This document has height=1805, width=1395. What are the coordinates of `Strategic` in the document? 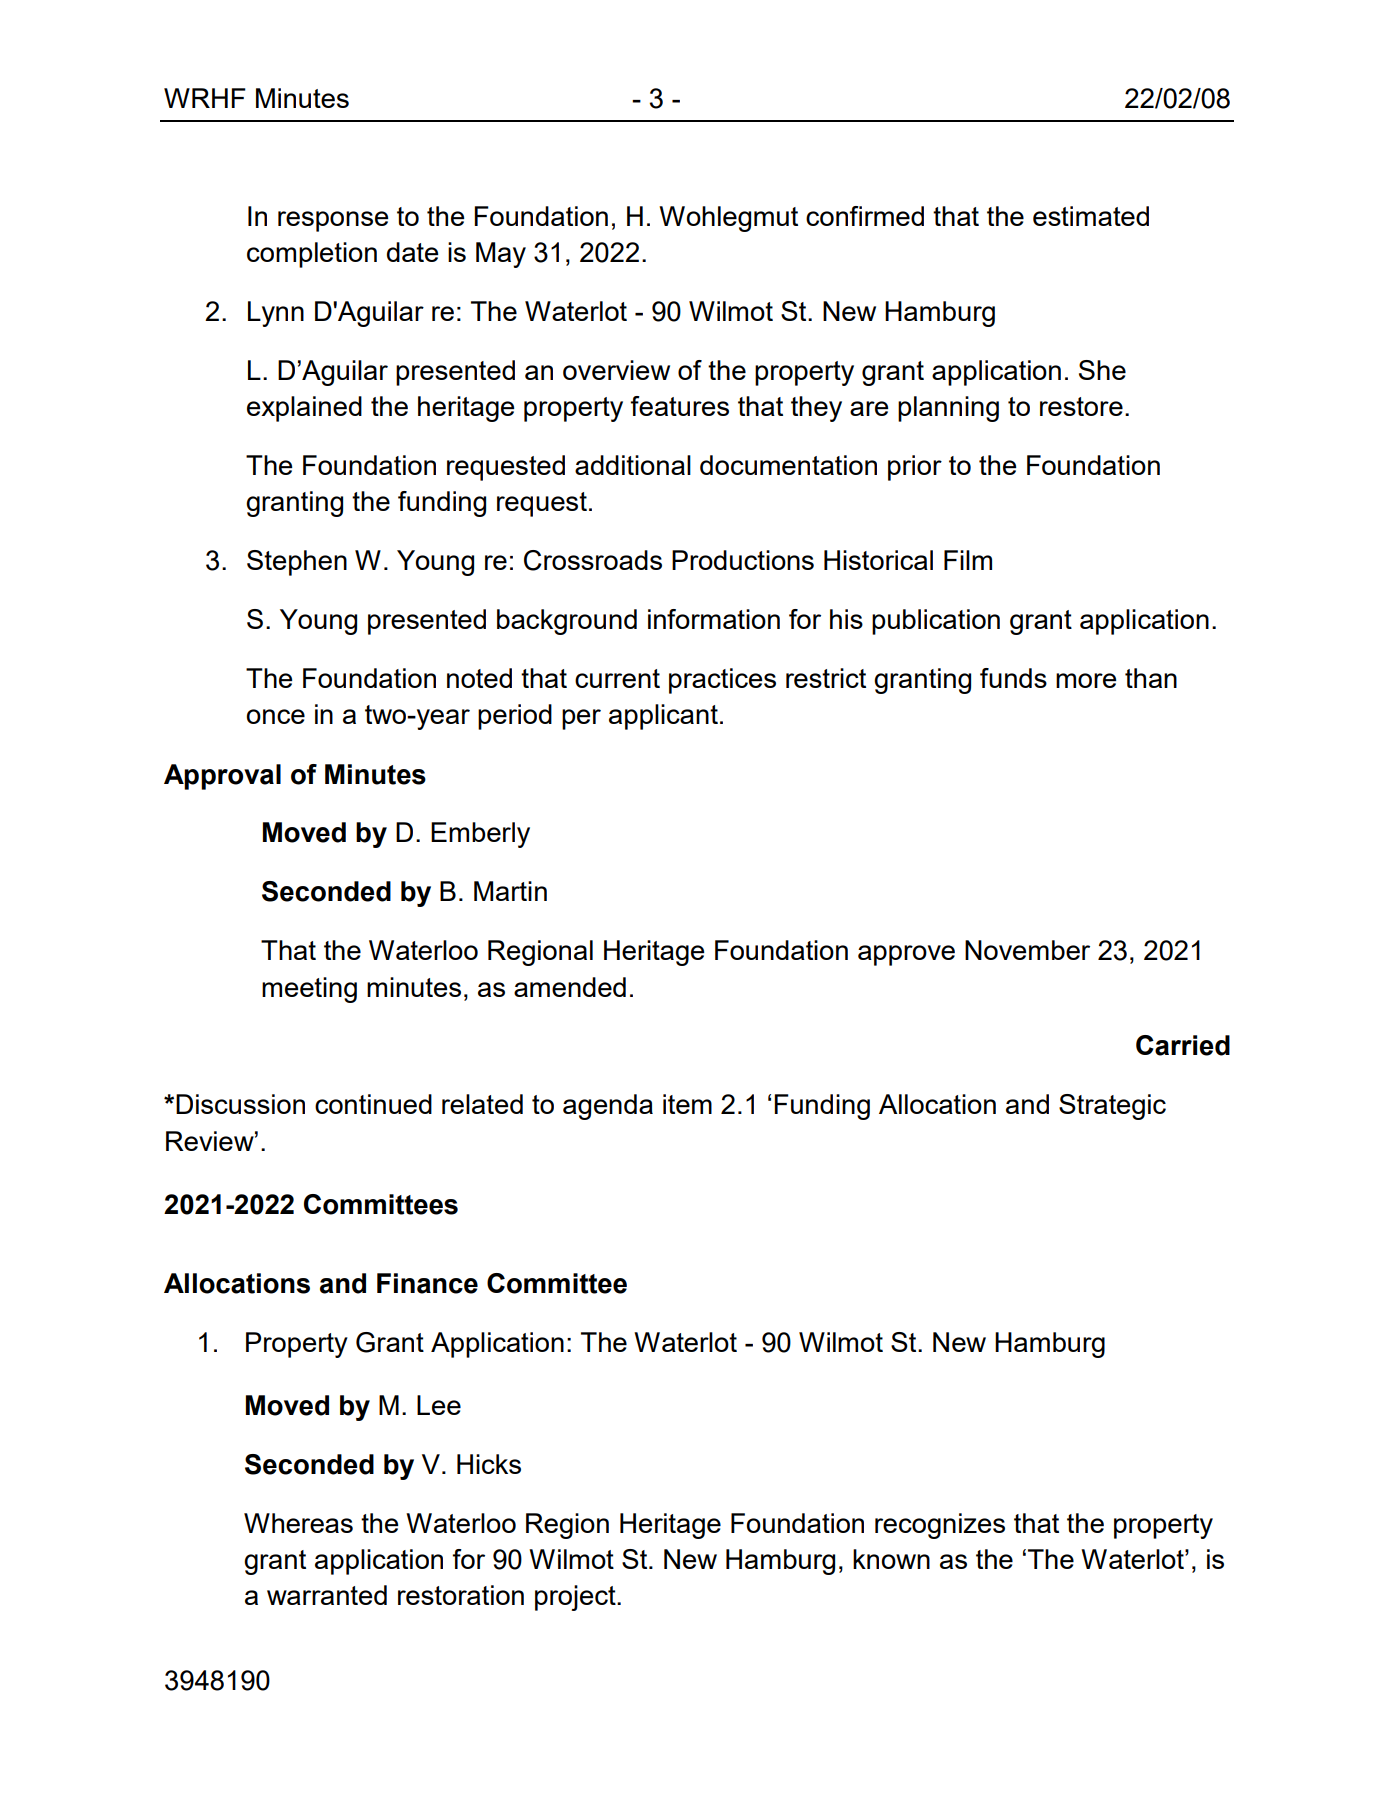 It's located at (1112, 1107).
